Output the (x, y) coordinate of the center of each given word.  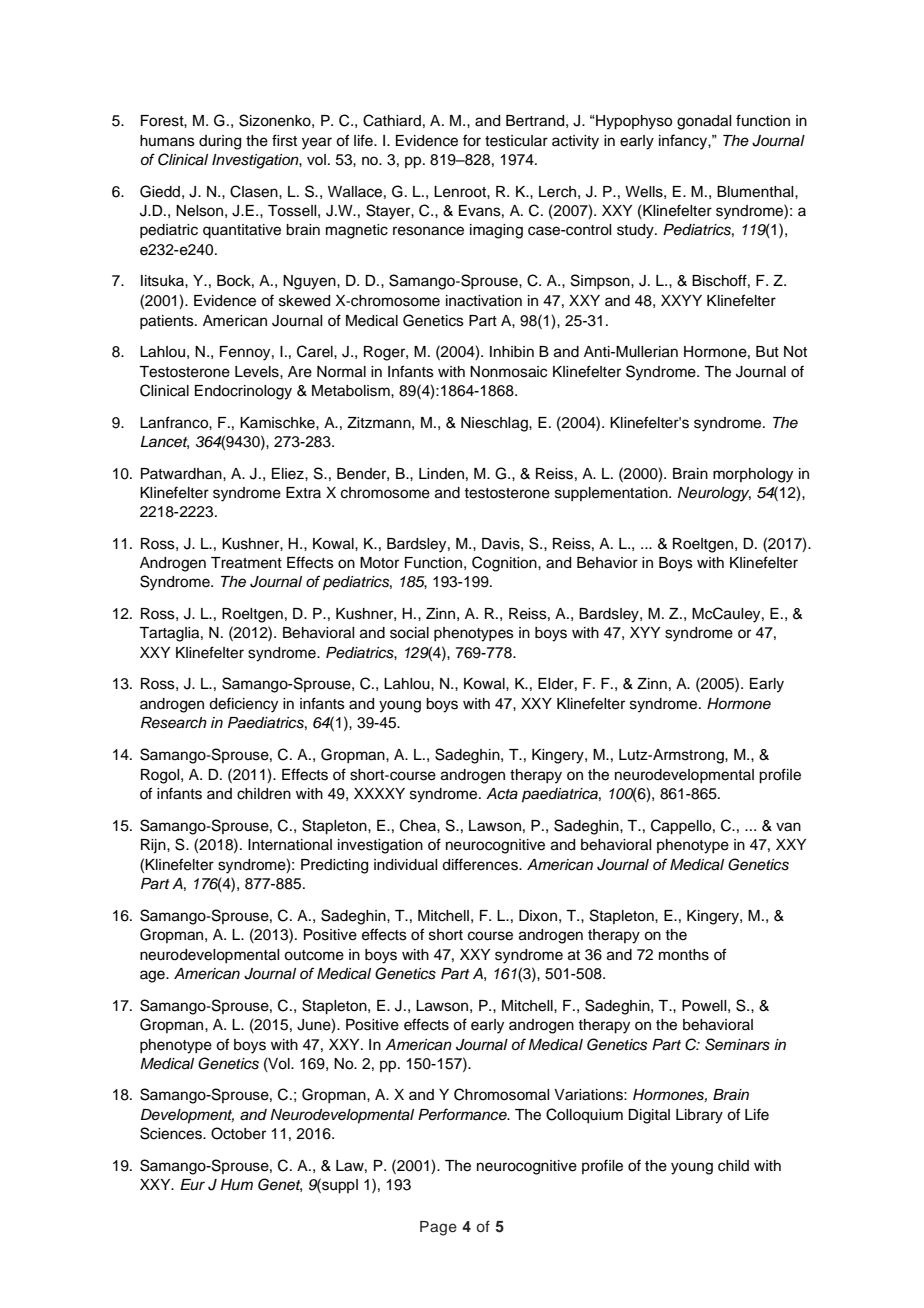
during (220, 142)
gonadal (704, 122)
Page (438, 1228)
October (238, 1133)
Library (699, 1116)
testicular (516, 141)
